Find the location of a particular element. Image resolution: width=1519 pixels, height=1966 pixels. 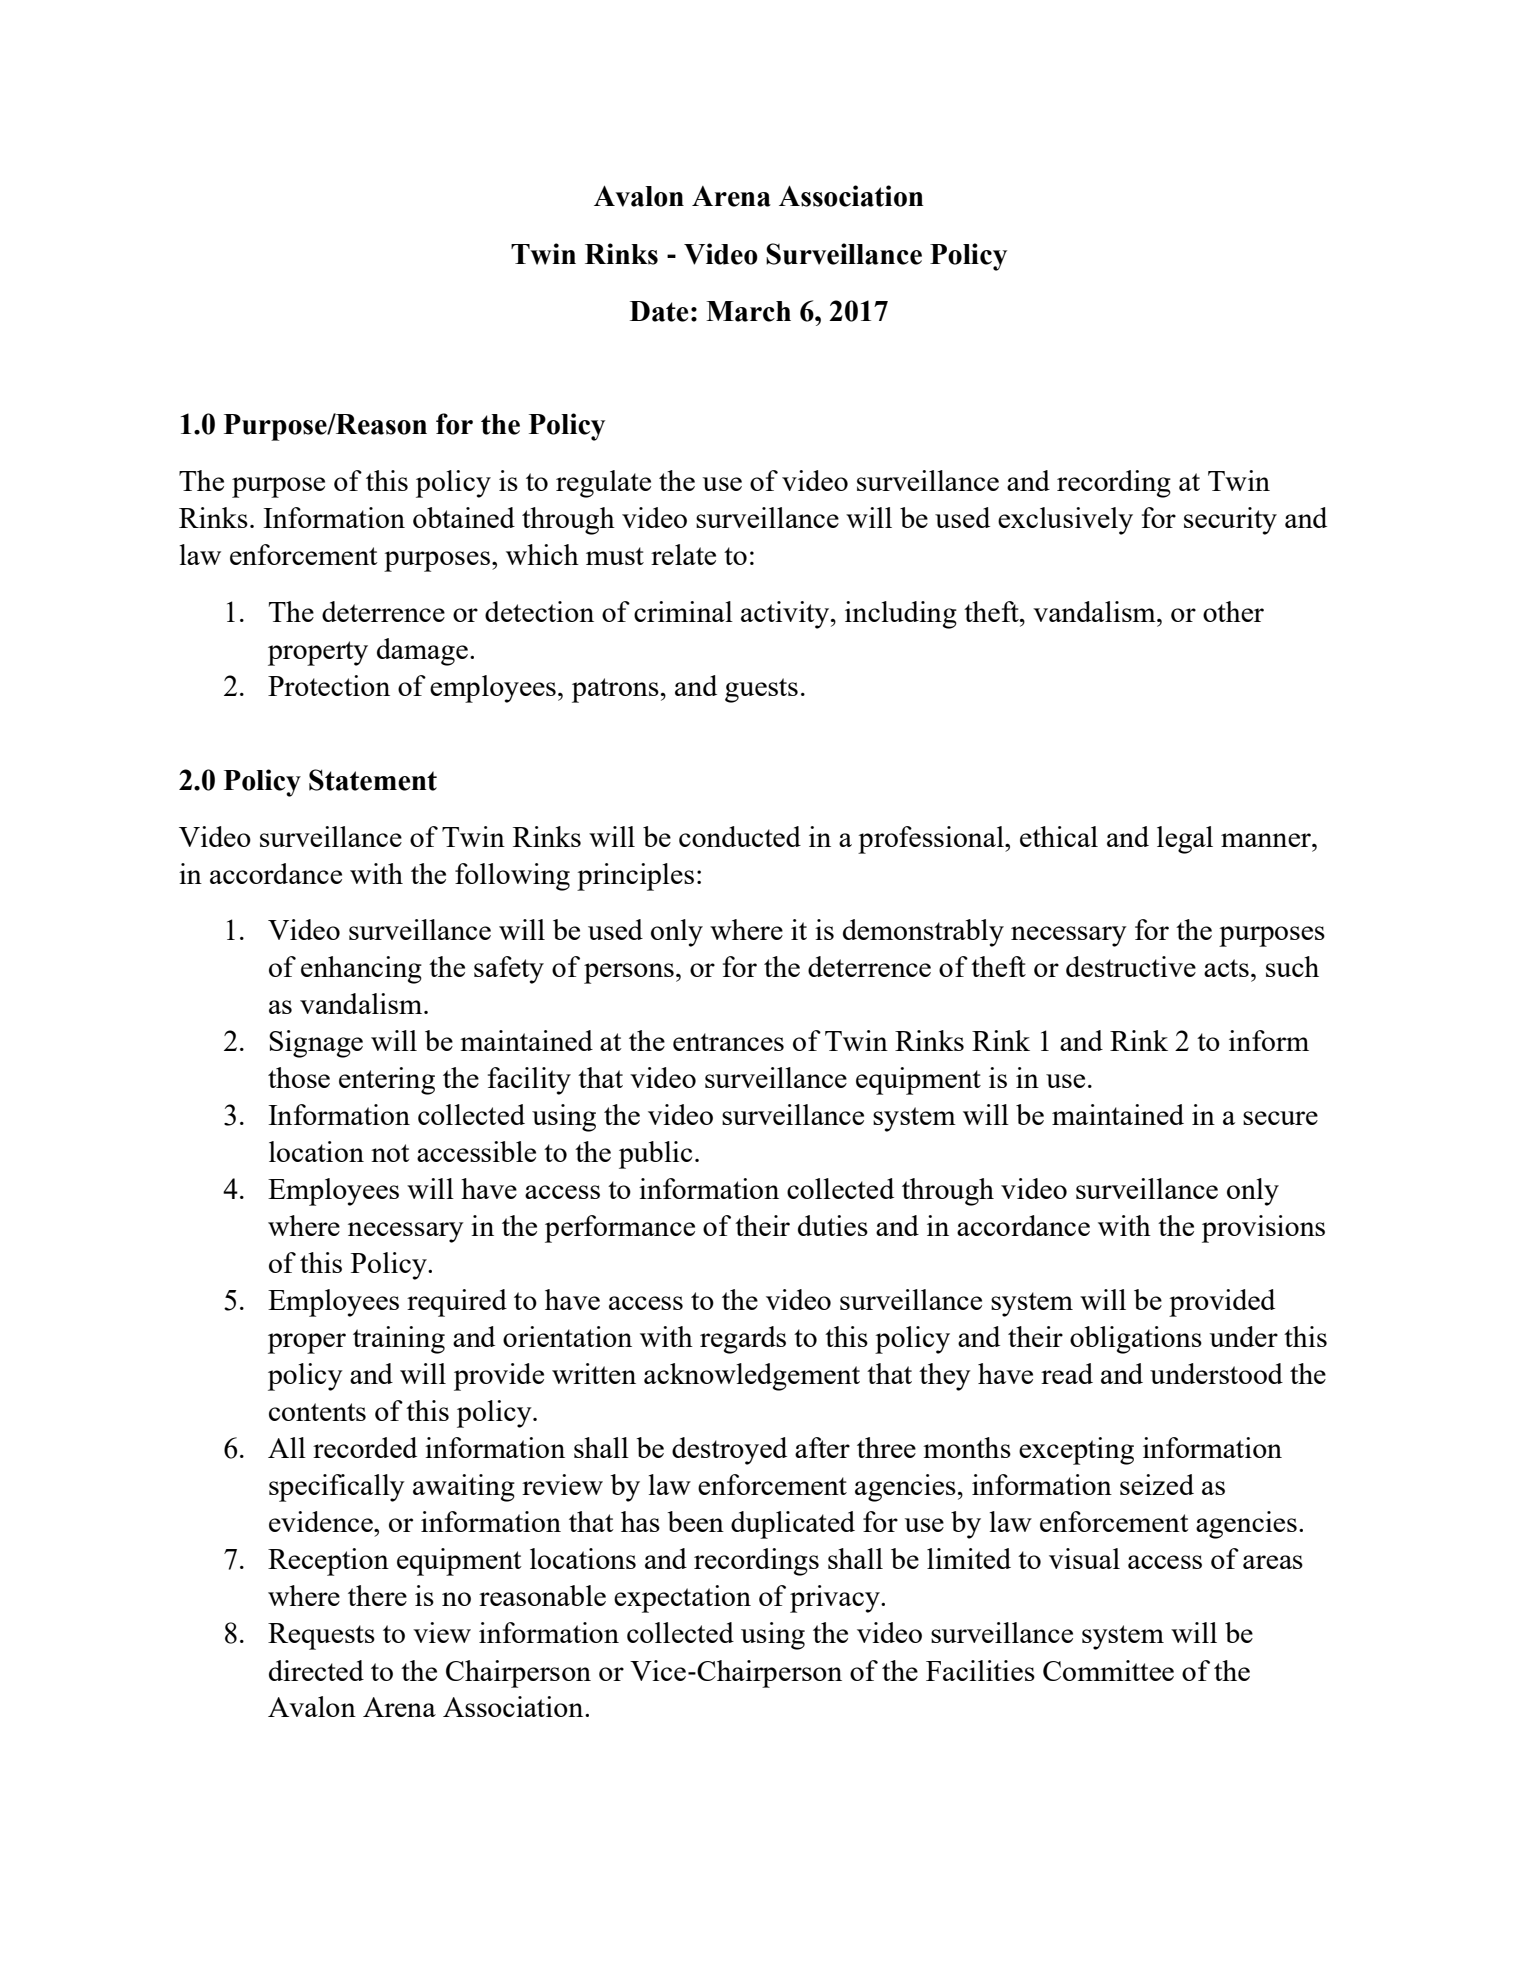

security is located at coordinates (1230, 521).
